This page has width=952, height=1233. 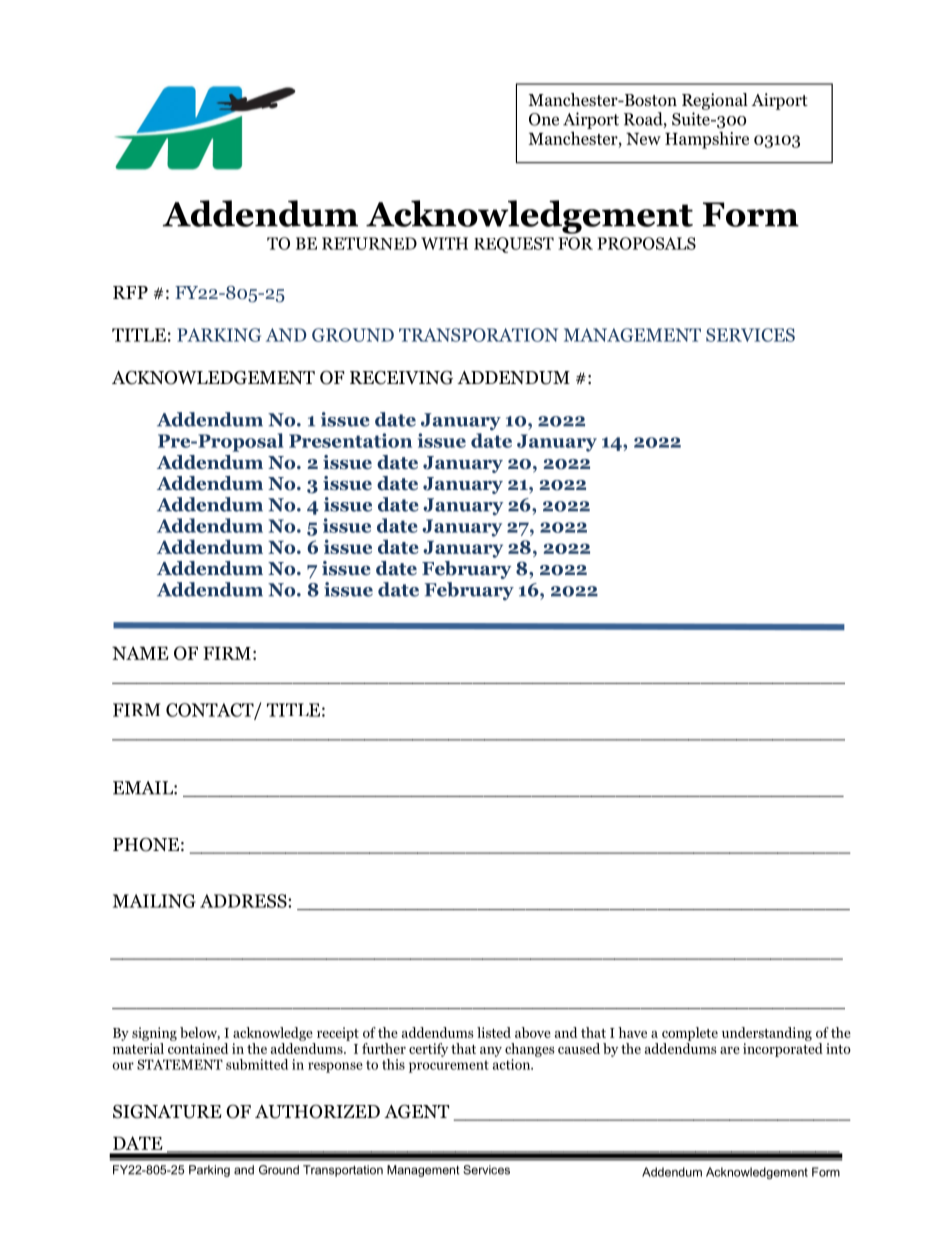 What do you see at coordinates (401, 377) in the page?
I see `RECEIVING` at bounding box center [401, 377].
